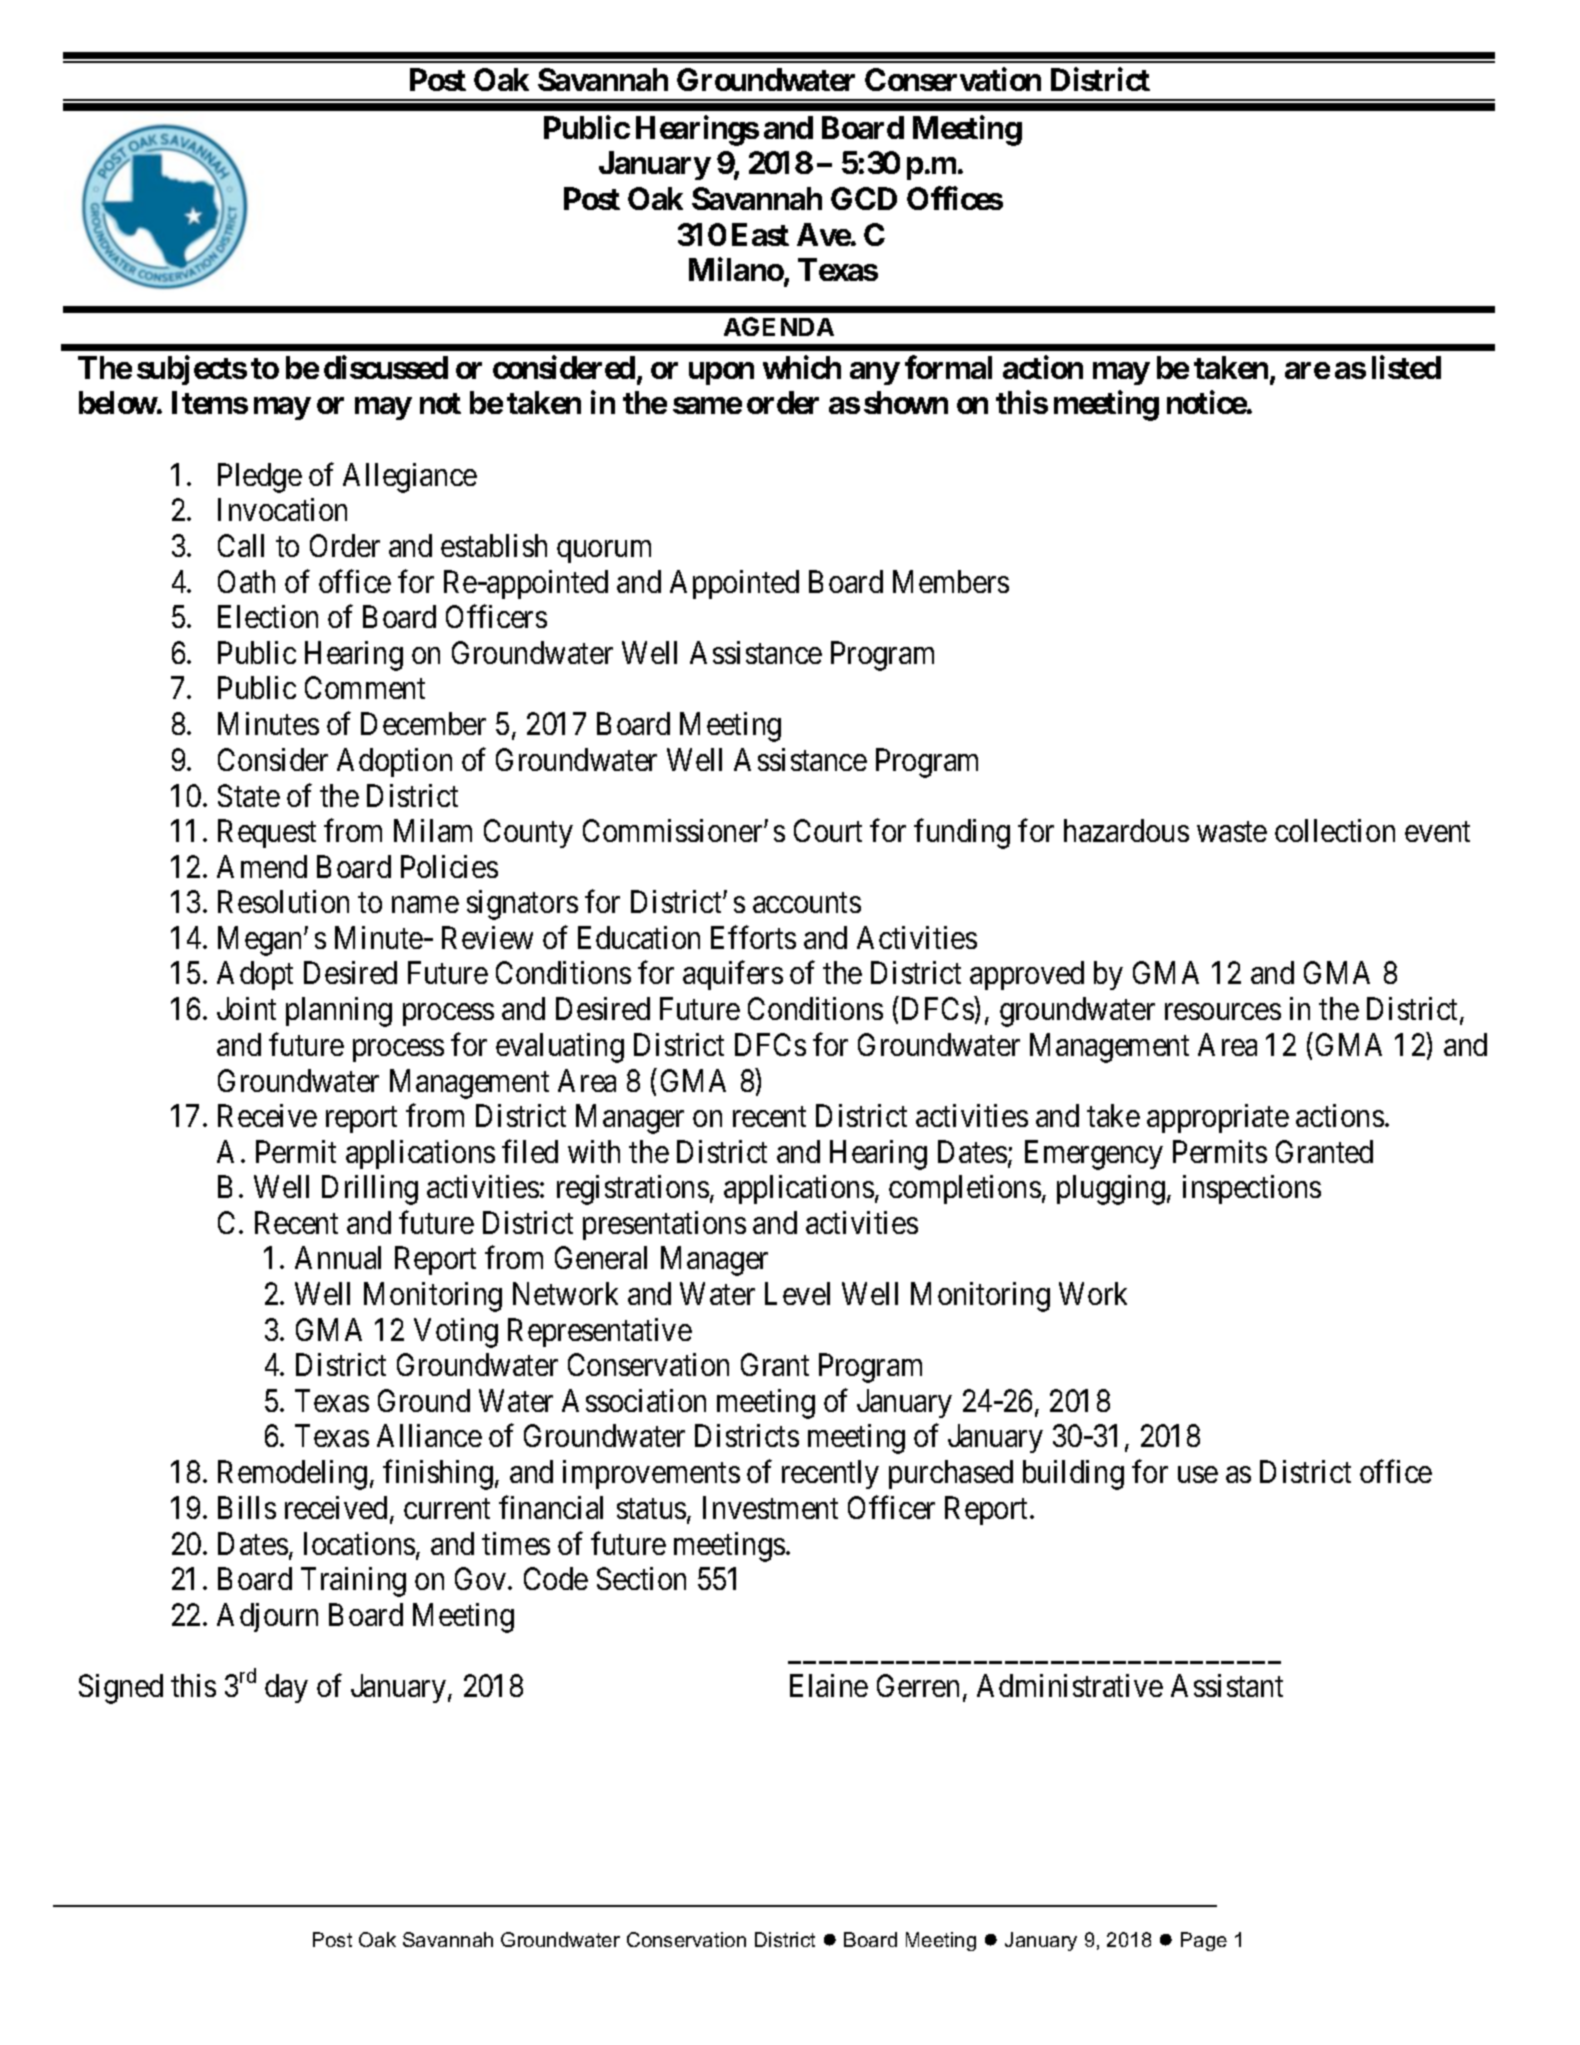 The width and height of the screenshot is (1580, 2045). Describe the element at coordinates (1406, 367) in the screenshot. I see `listed` at that location.
